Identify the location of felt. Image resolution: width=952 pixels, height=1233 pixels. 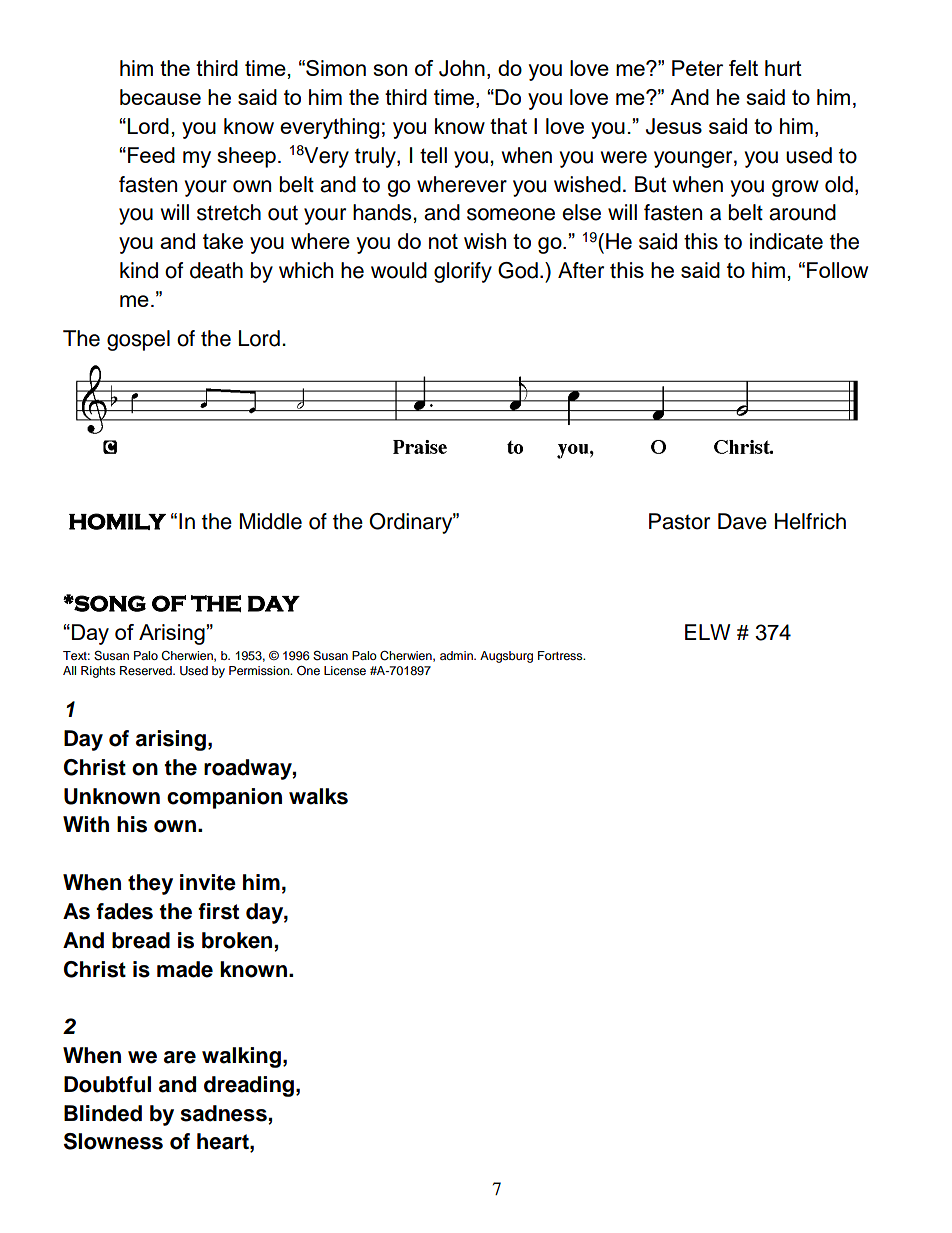
(743, 68).
